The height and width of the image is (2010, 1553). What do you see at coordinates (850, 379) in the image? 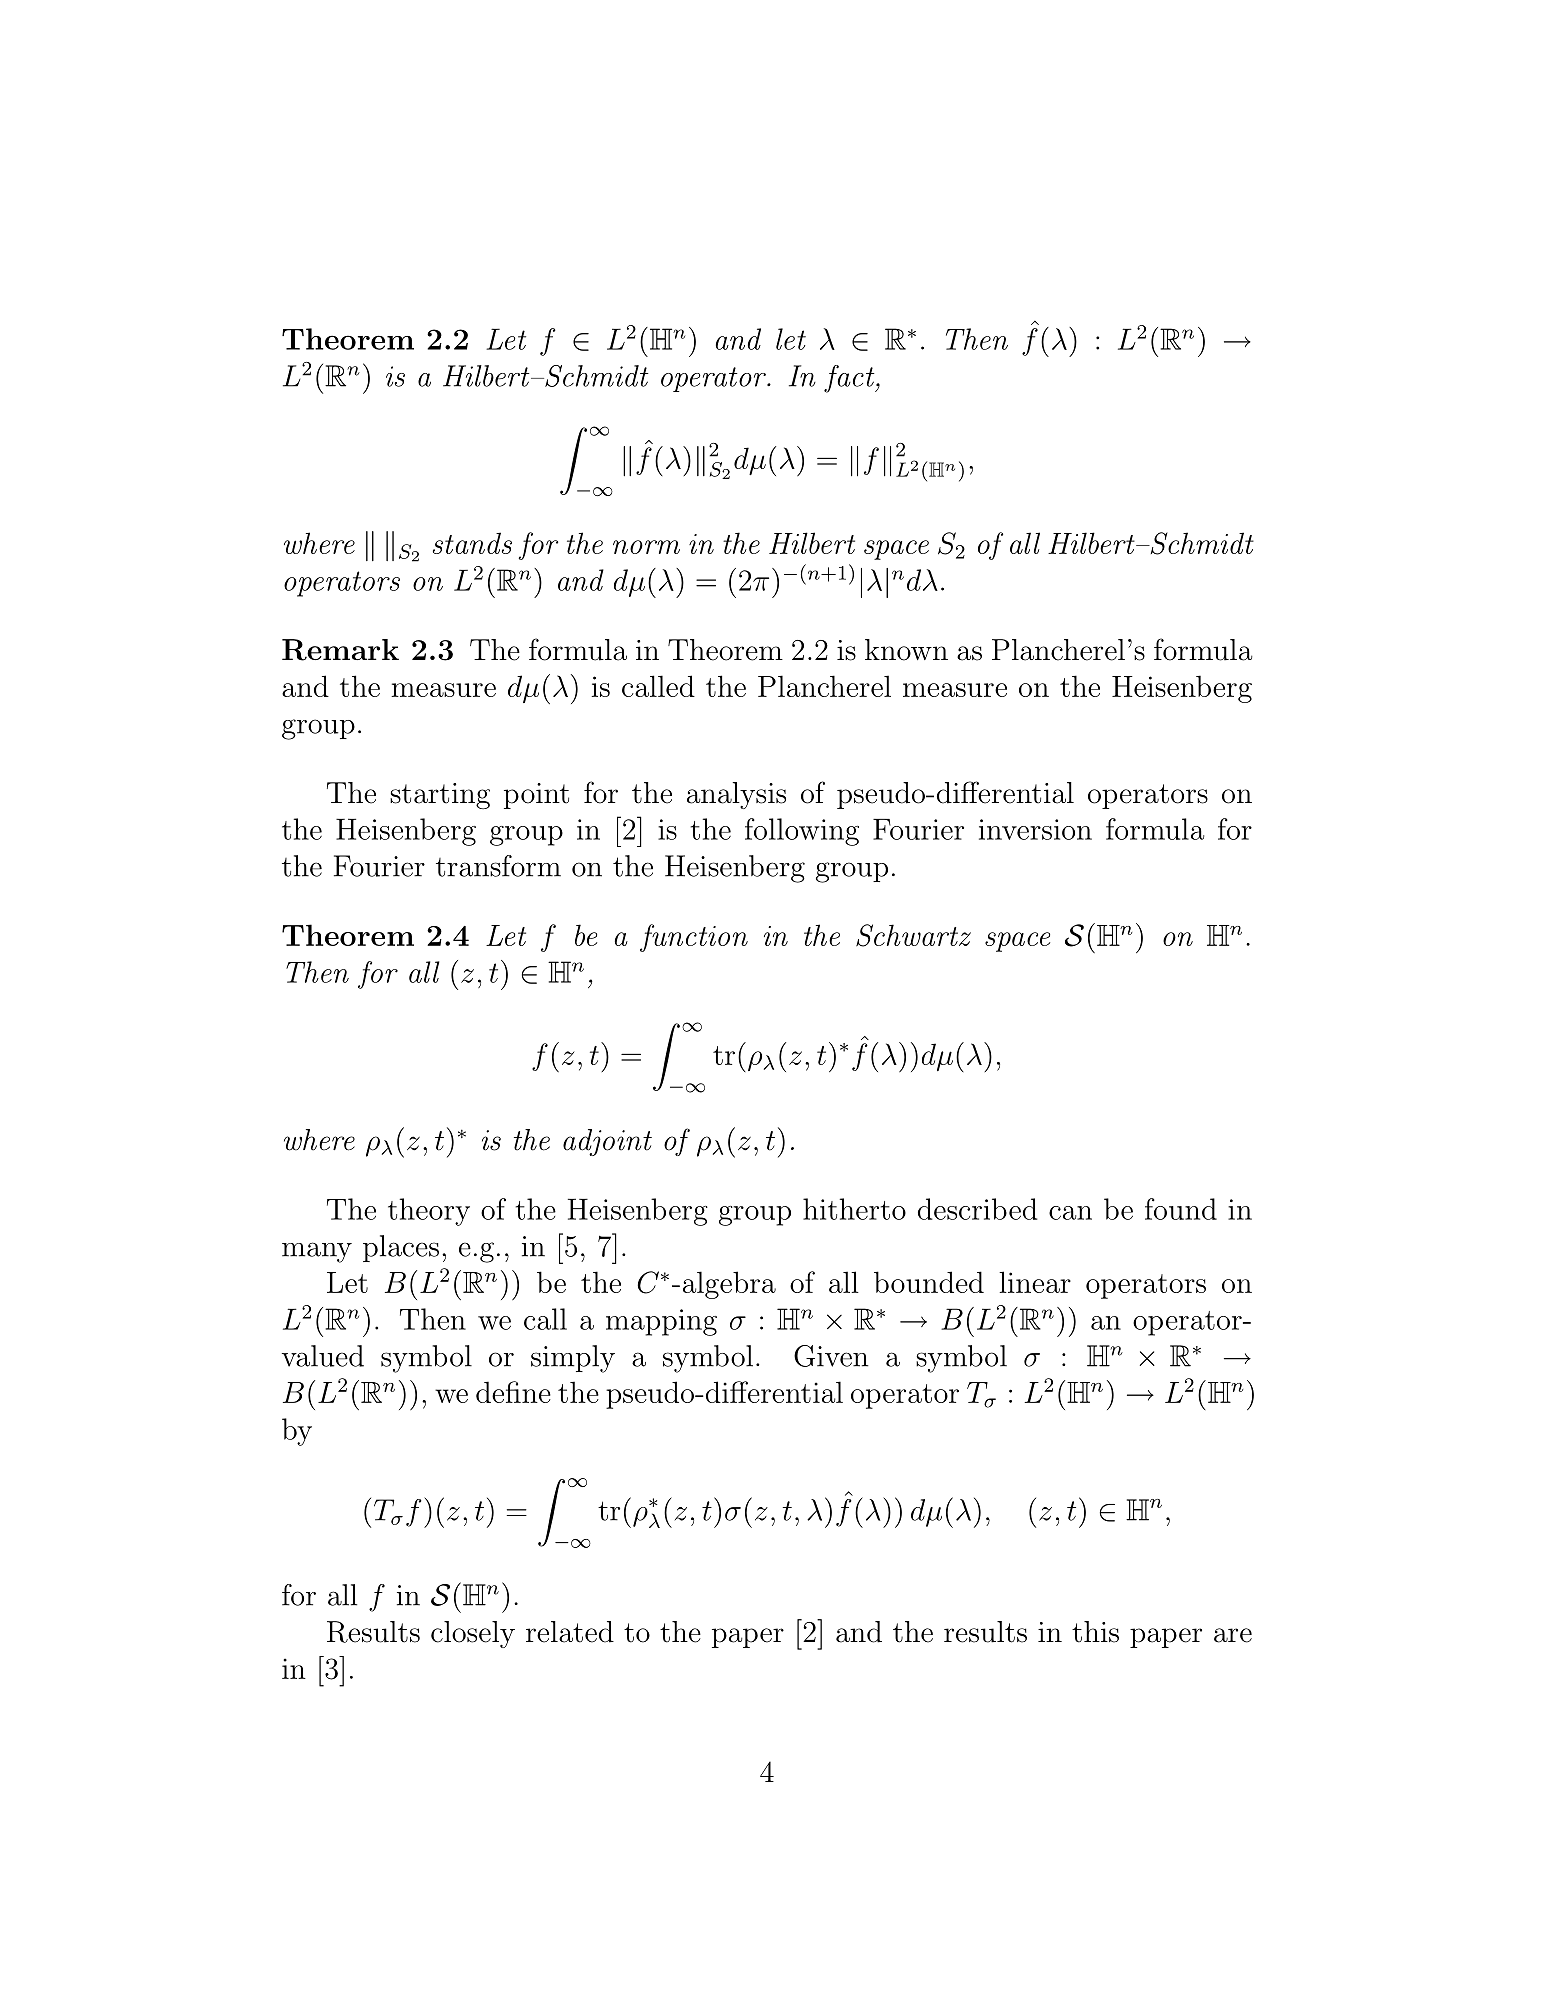
I see `fact` at bounding box center [850, 379].
